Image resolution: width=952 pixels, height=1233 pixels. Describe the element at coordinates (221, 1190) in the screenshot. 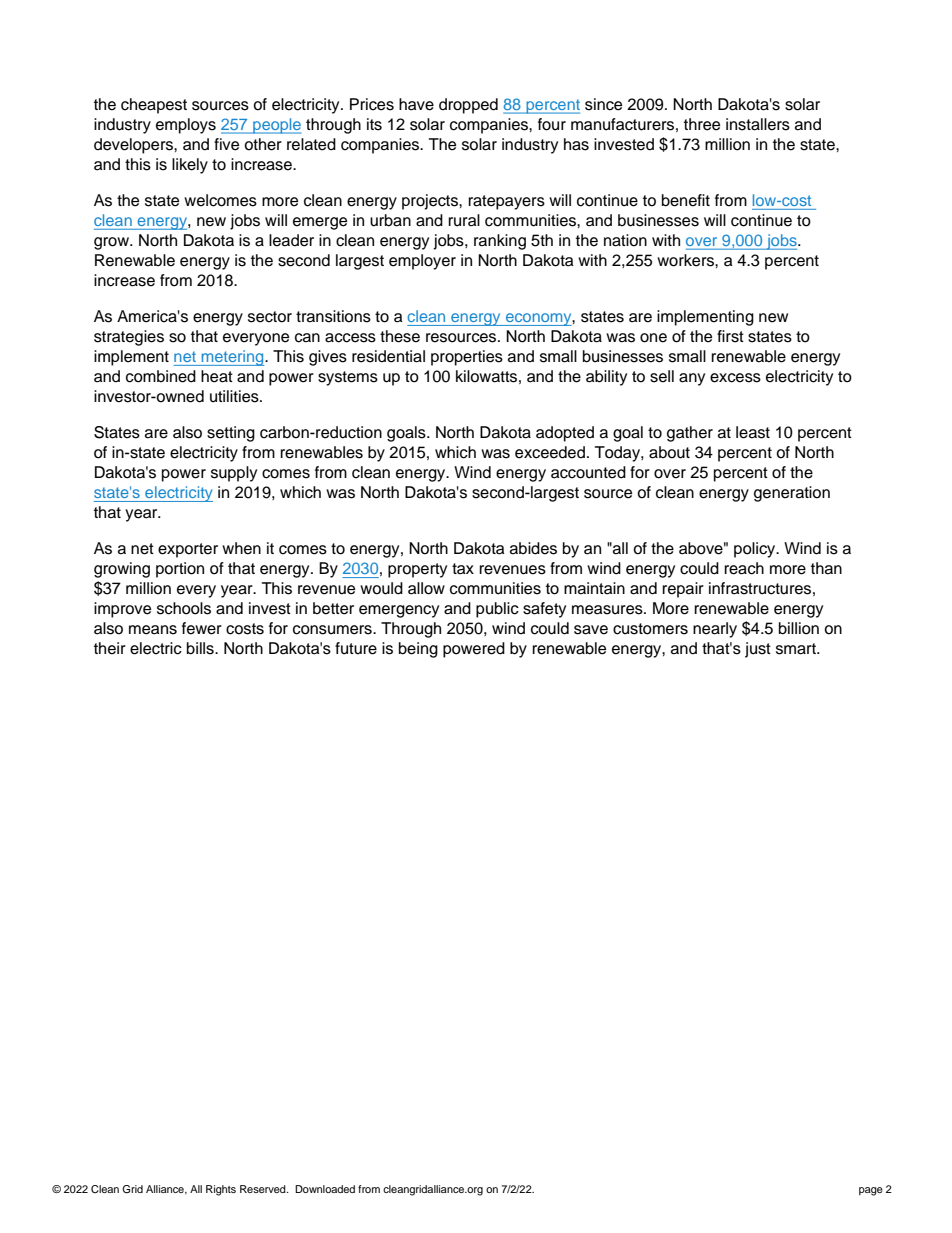

I see `Rights` at that location.
